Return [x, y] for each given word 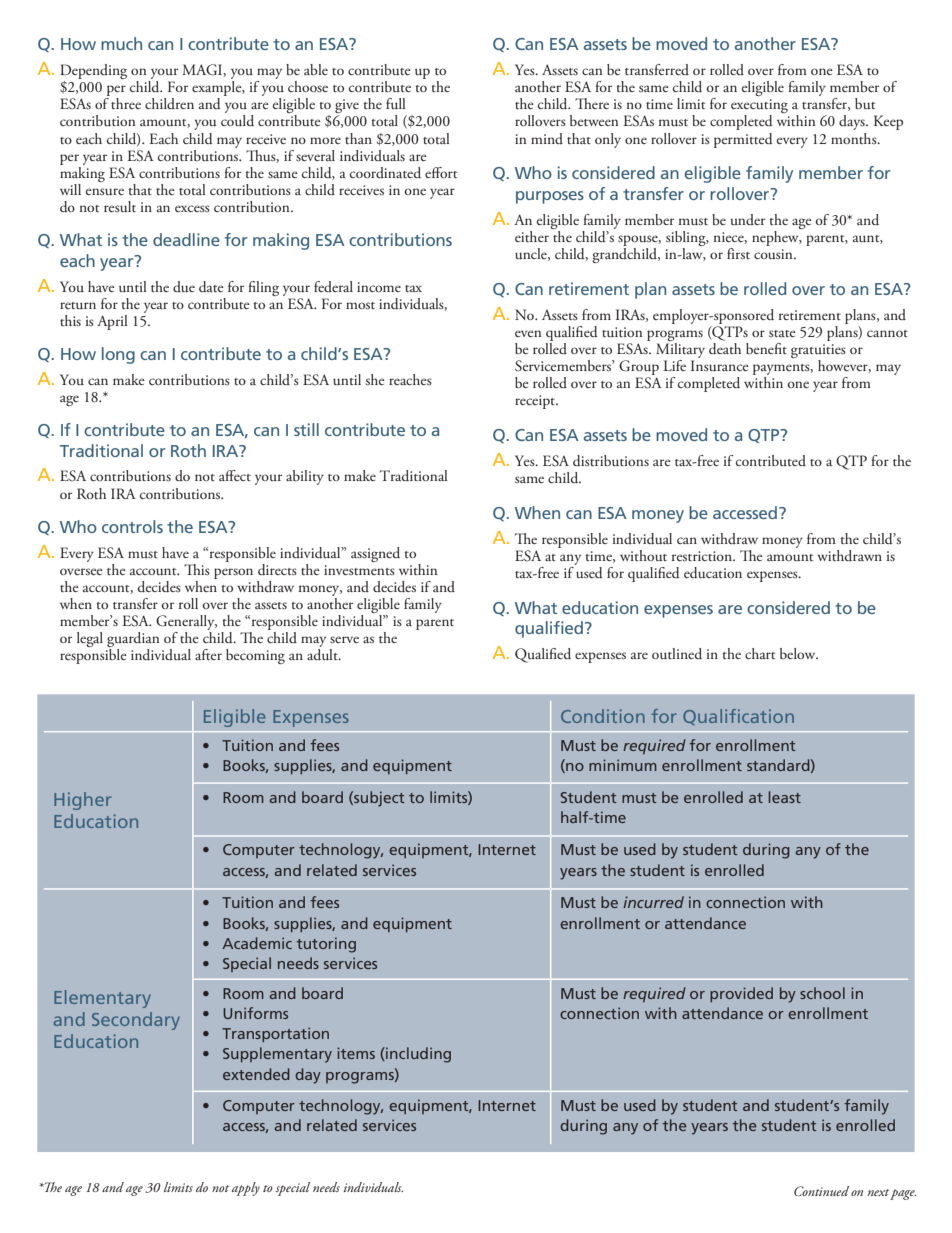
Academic [257, 943]
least [784, 797]
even [528, 333]
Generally [186, 624]
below [799, 653]
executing [759, 107]
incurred [653, 902]
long [118, 355]
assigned [375, 554]
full [396, 103]
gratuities [818, 351]
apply [246, 1189]
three [126, 103]
